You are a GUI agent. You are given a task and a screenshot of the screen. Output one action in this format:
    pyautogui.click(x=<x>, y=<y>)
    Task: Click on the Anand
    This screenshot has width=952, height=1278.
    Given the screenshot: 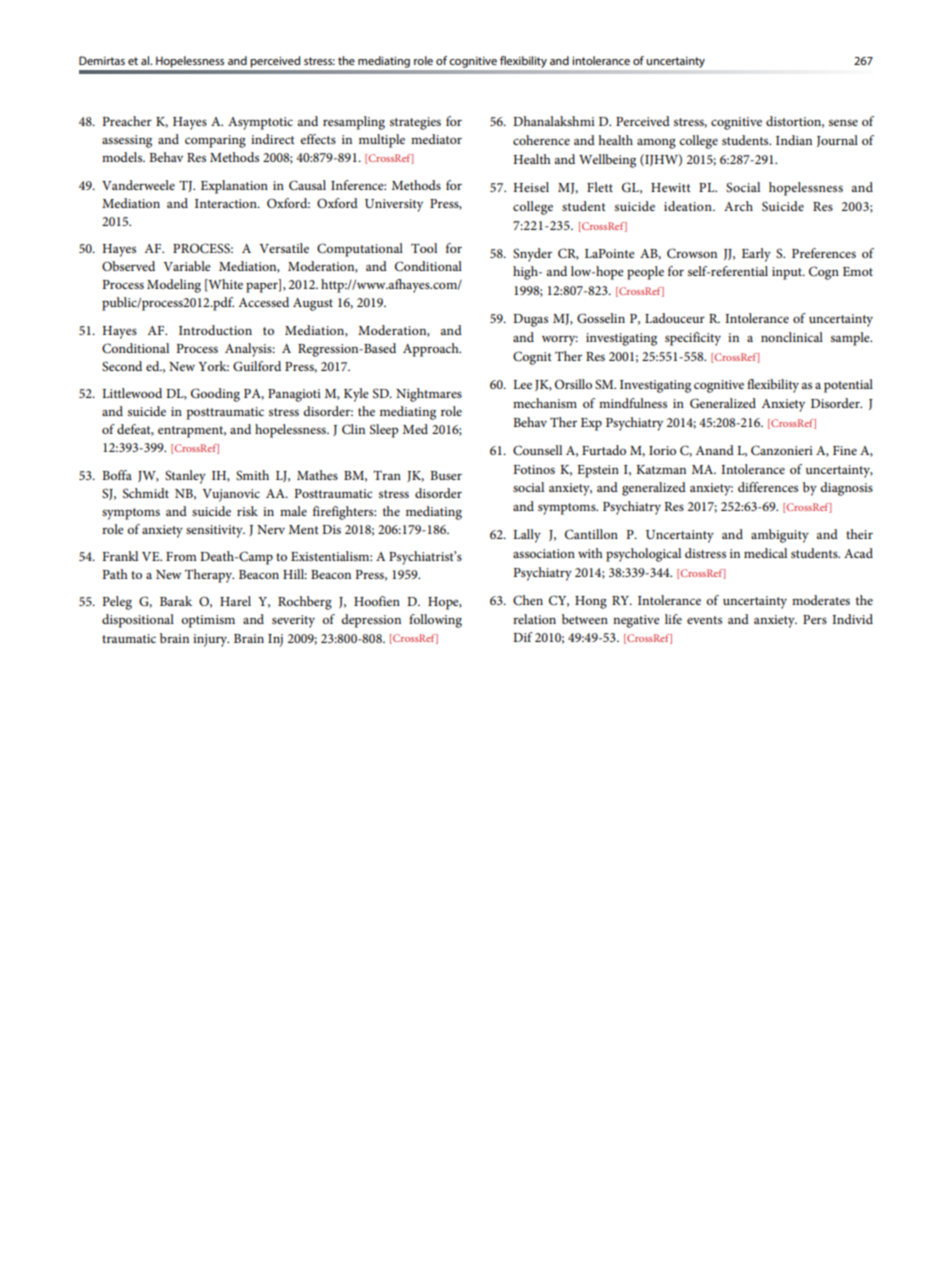 What is the action you would take?
    pyautogui.click(x=714, y=450)
